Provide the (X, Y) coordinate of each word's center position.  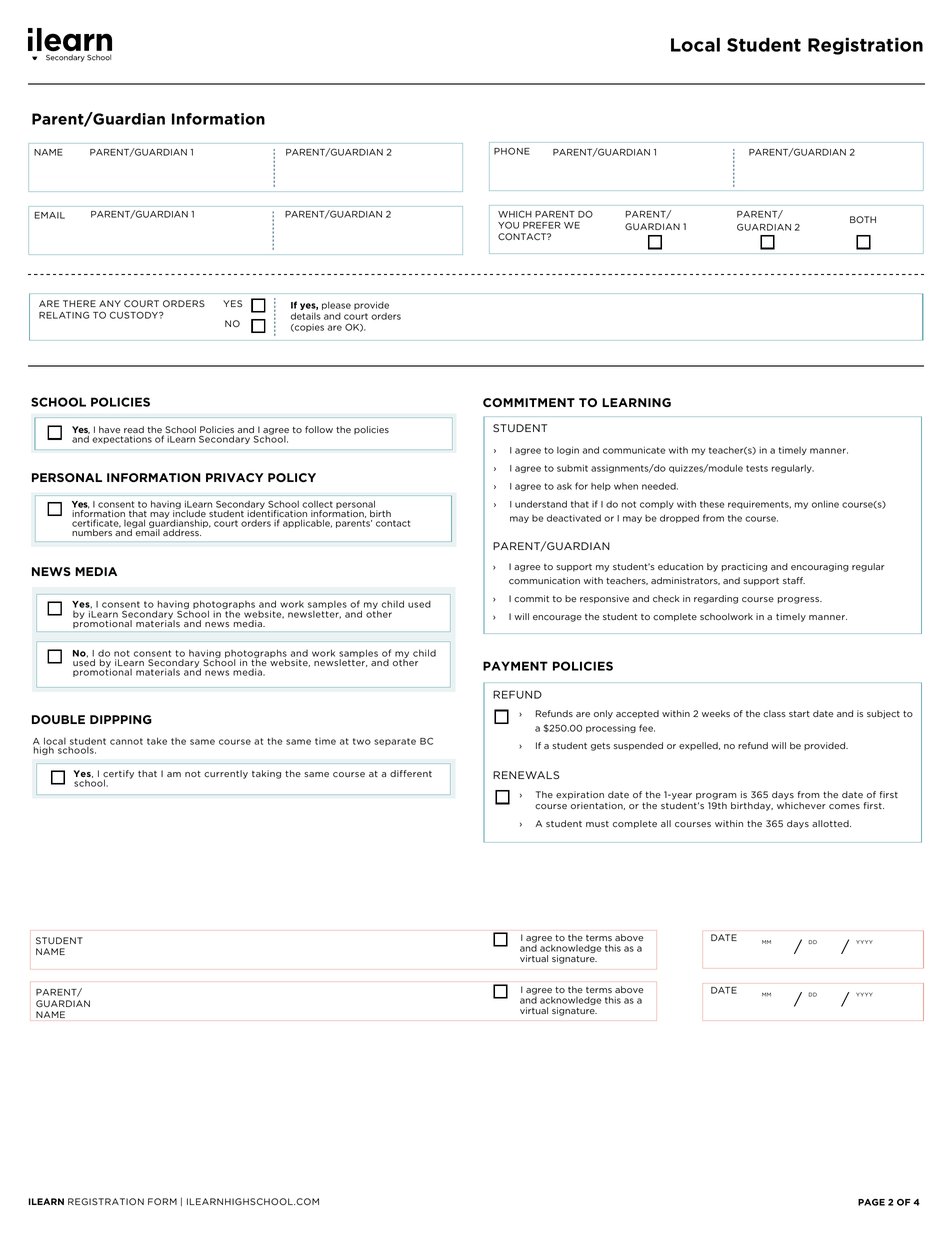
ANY (110, 303)
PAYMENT (515, 666)
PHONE (512, 151)
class (774, 713)
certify (118, 775)
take (157, 741)
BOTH (863, 219)
